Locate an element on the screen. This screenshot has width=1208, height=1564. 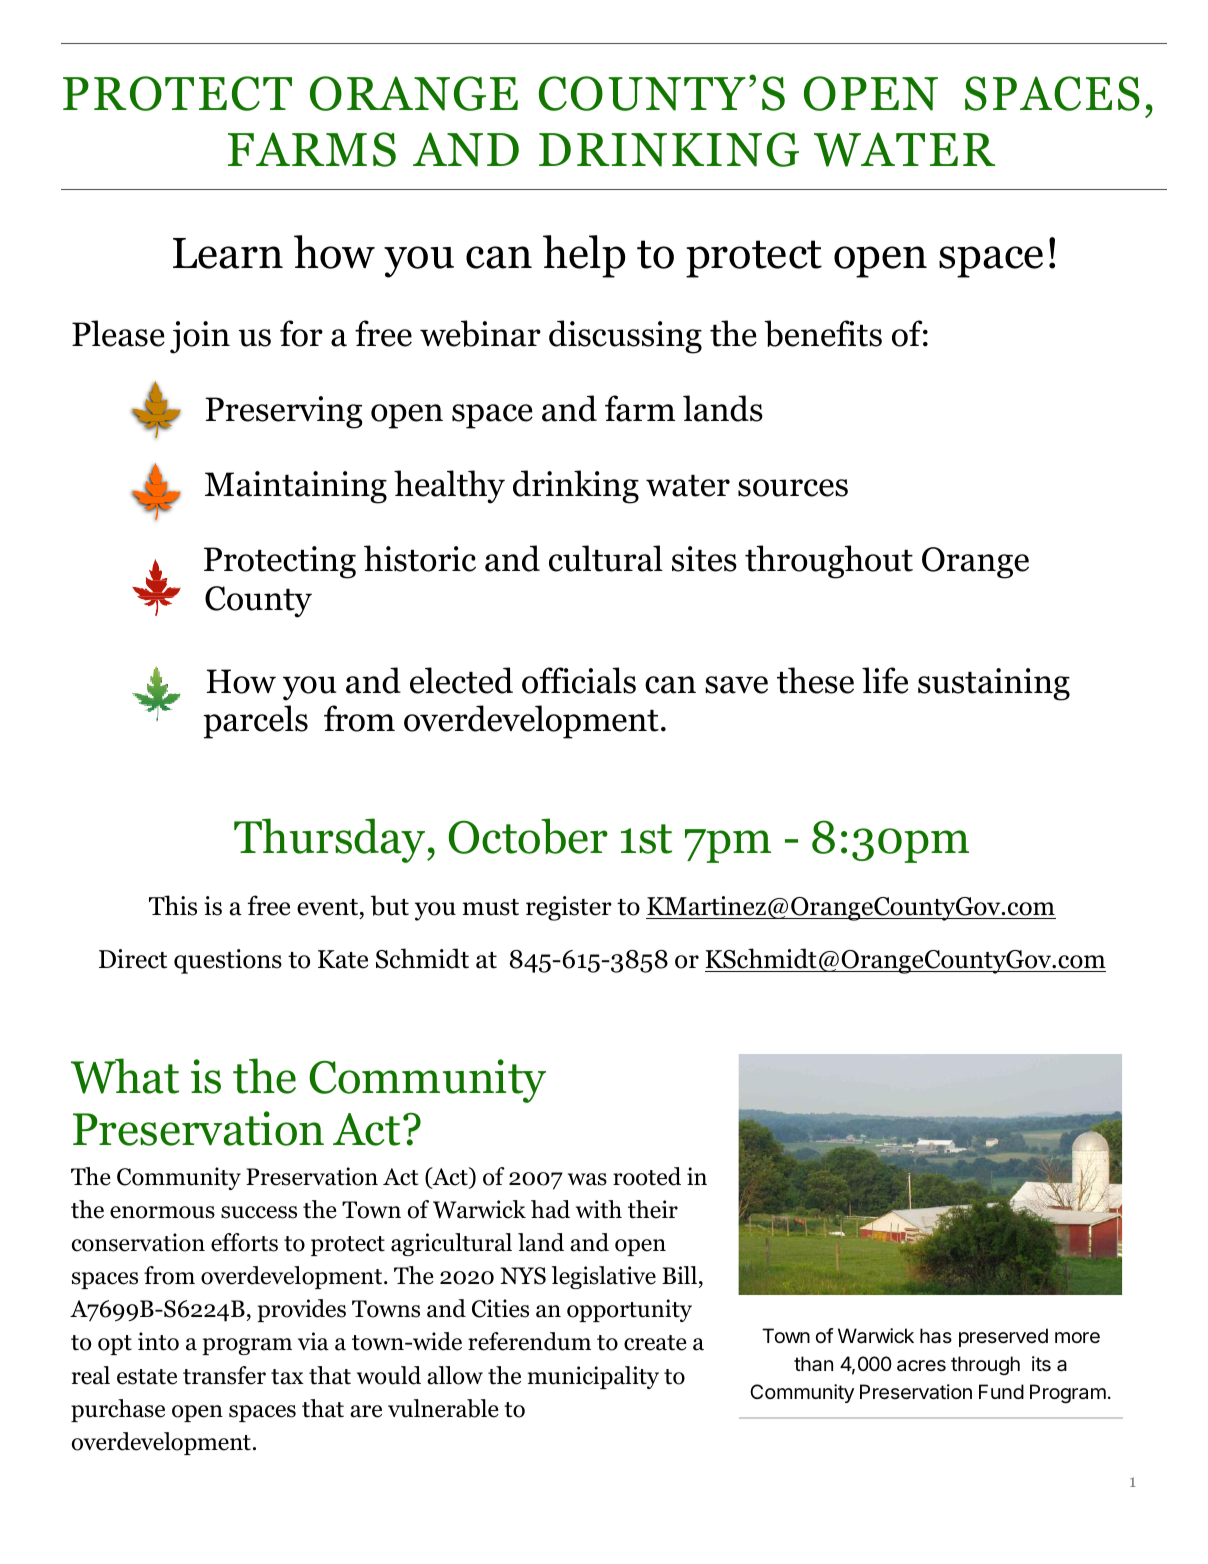
Learn is located at coordinates (228, 253).
